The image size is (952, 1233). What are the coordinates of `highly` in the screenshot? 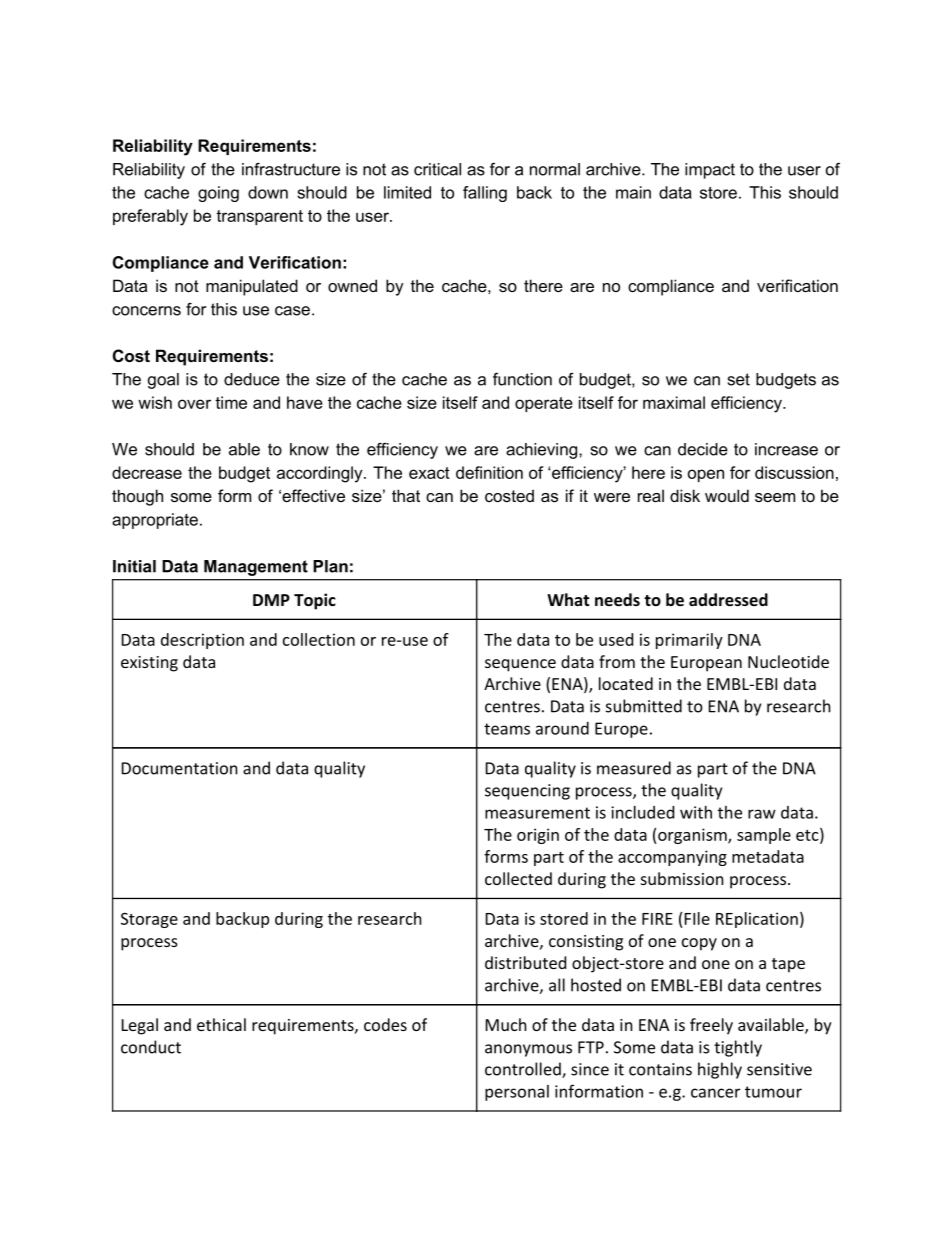 It's located at (720, 1070).
